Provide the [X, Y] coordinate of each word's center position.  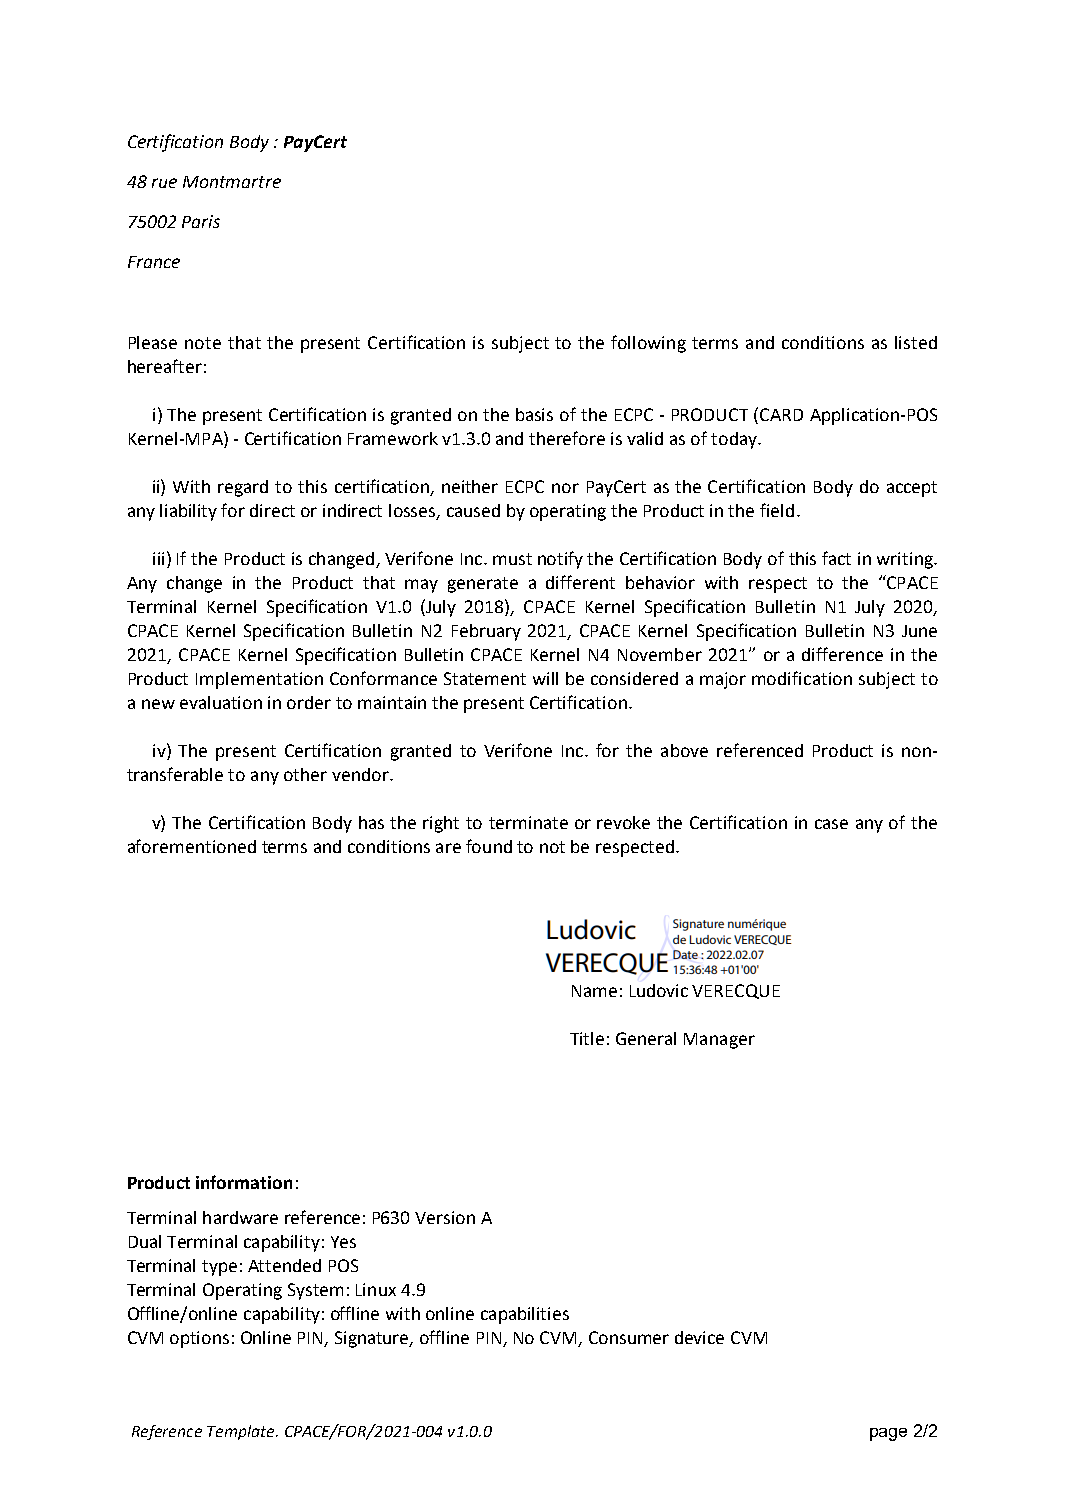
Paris [201, 221]
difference [842, 654]
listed [916, 342]
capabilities [525, 1315]
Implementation [259, 680]
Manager [719, 1041]
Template [242, 1432]
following [648, 344]
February [486, 632]
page [888, 1434]
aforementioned [192, 846]
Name [594, 991]
